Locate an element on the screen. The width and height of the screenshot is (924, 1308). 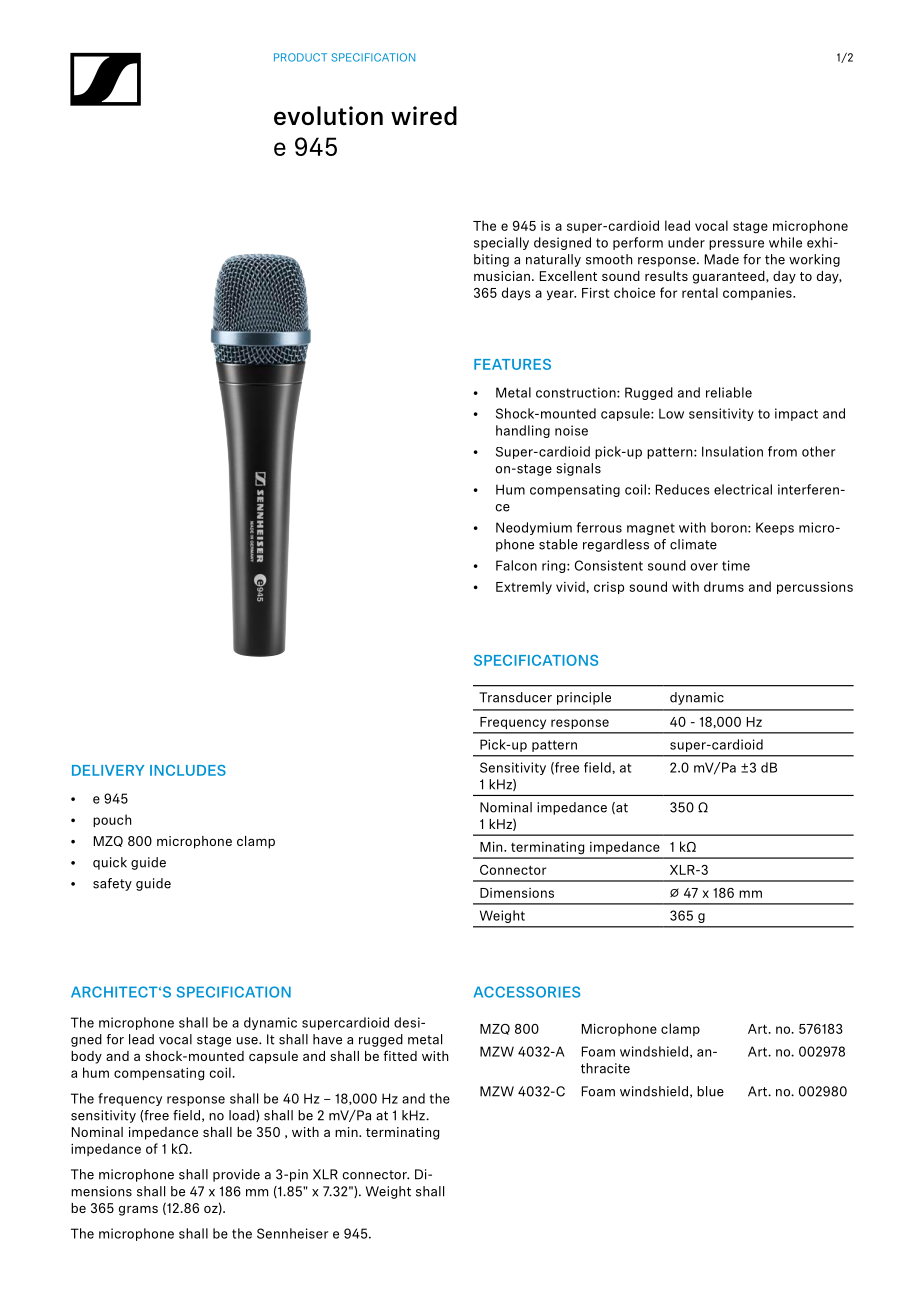
wired is located at coordinates (424, 115).
